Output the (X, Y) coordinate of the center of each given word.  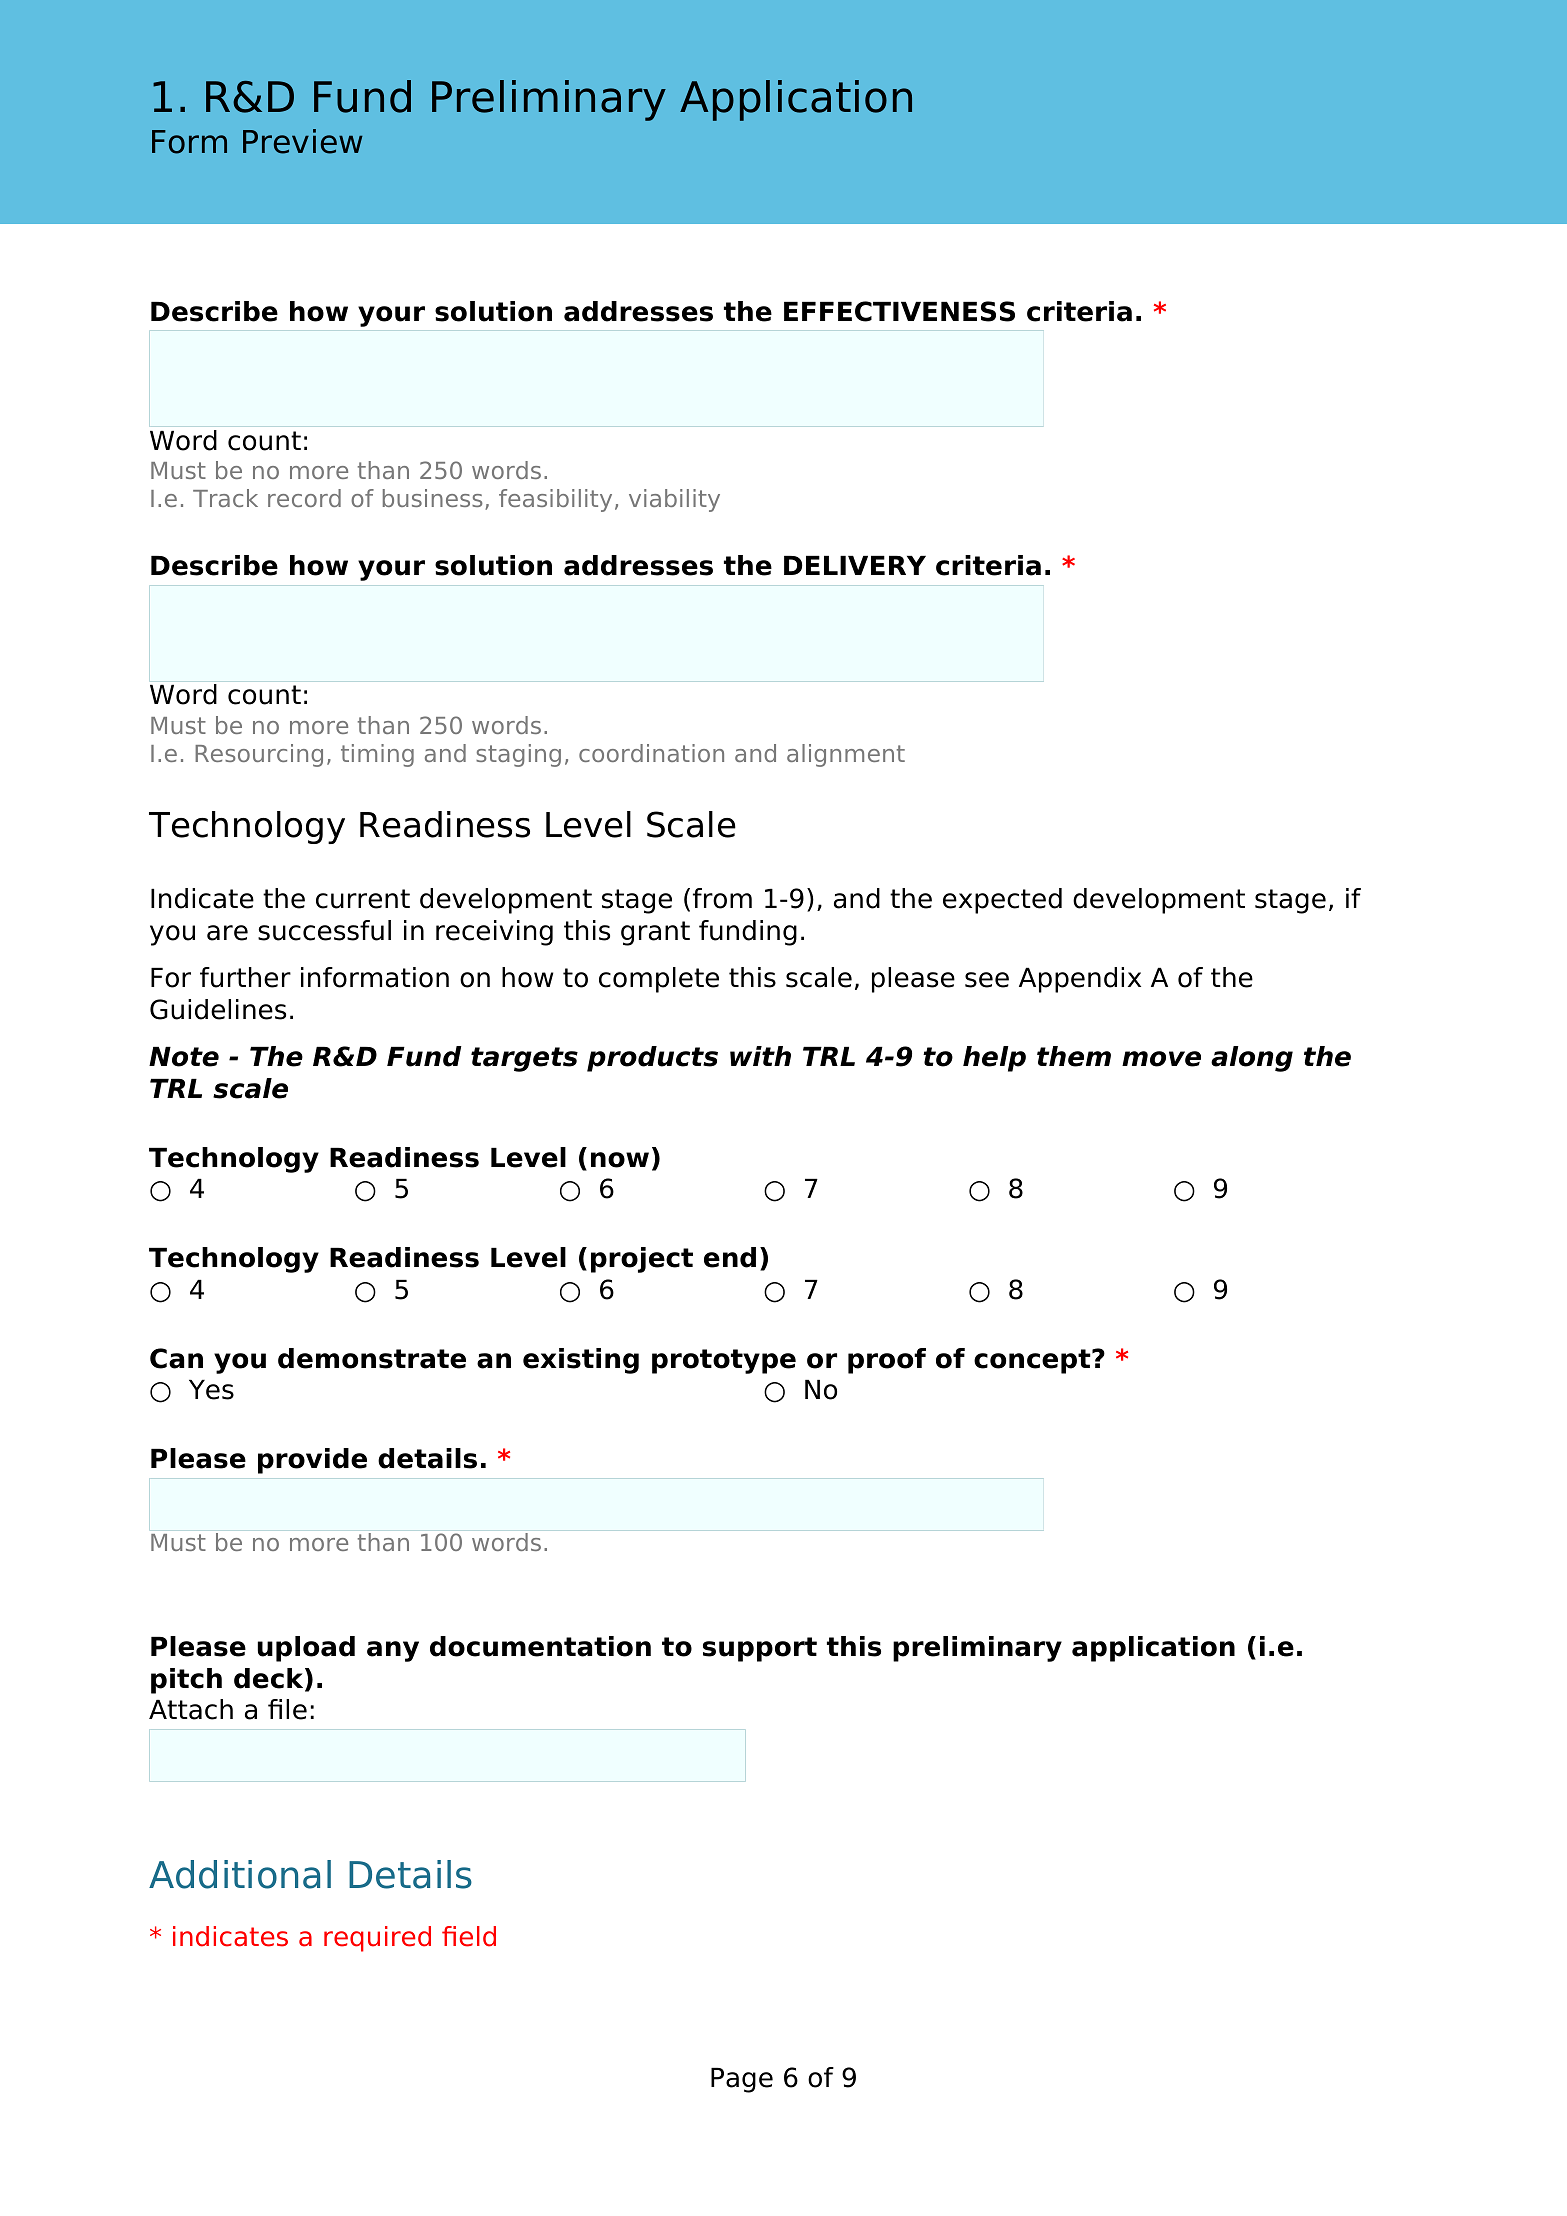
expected (1002, 901)
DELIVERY (855, 565)
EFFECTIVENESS (899, 311)
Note (184, 1057)
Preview (303, 141)
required (377, 1939)
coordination (651, 753)
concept (1033, 1361)
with (760, 1056)
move (1161, 1059)
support (760, 1649)
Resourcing (259, 755)
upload (306, 1649)
